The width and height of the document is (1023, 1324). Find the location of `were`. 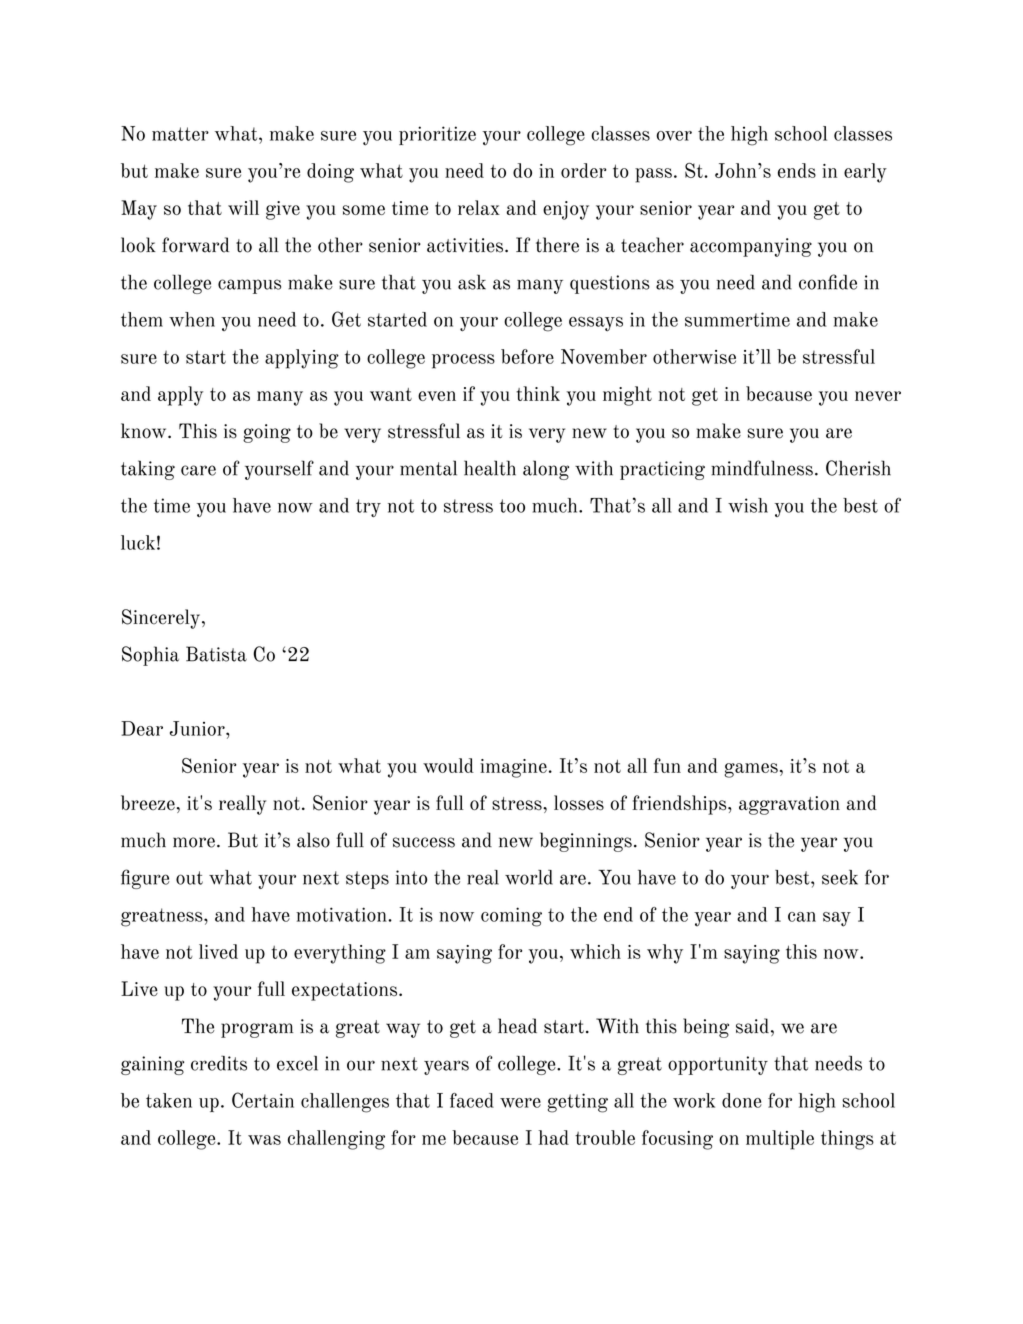

were is located at coordinates (520, 1103).
